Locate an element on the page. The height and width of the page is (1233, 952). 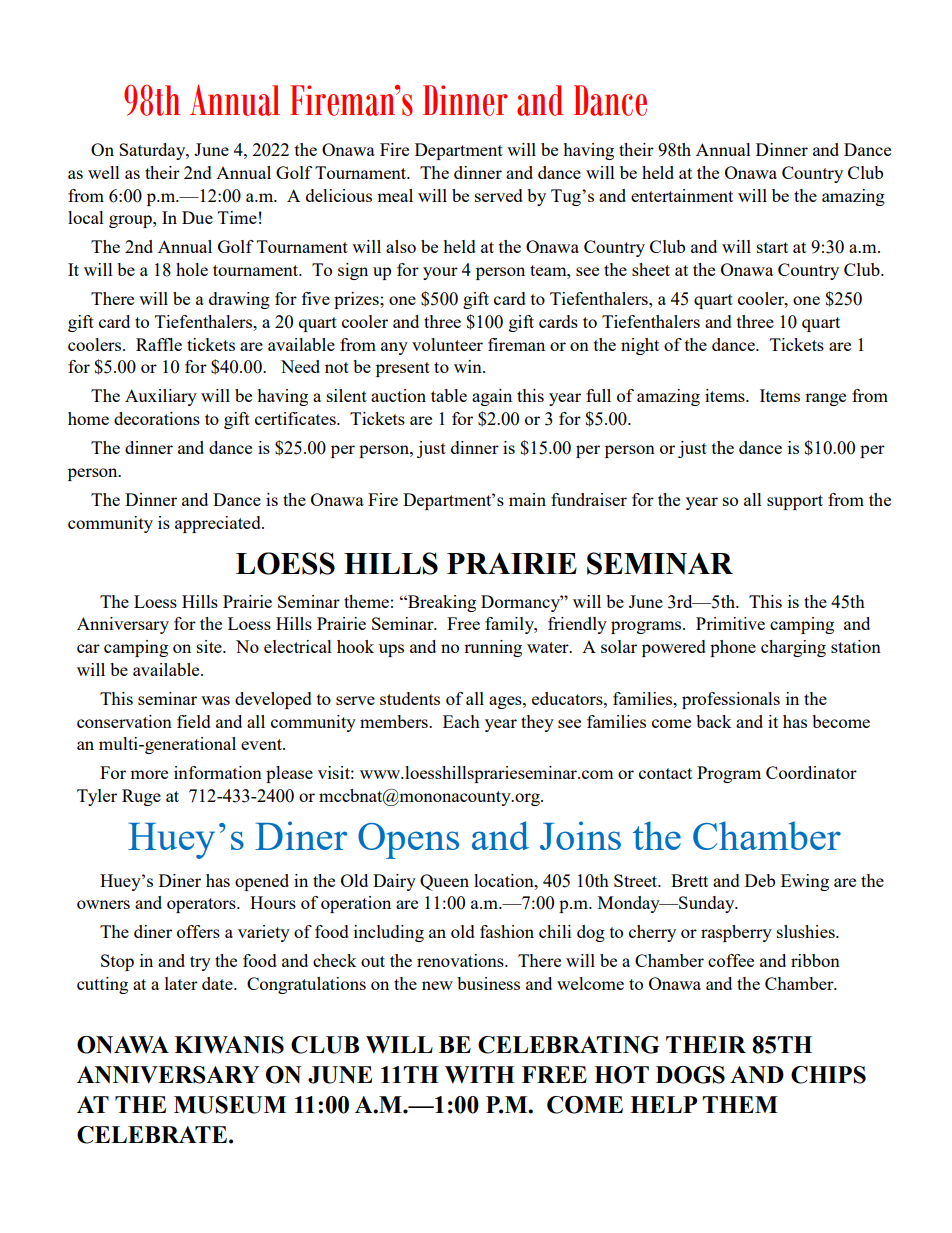
meal is located at coordinates (395, 195).
